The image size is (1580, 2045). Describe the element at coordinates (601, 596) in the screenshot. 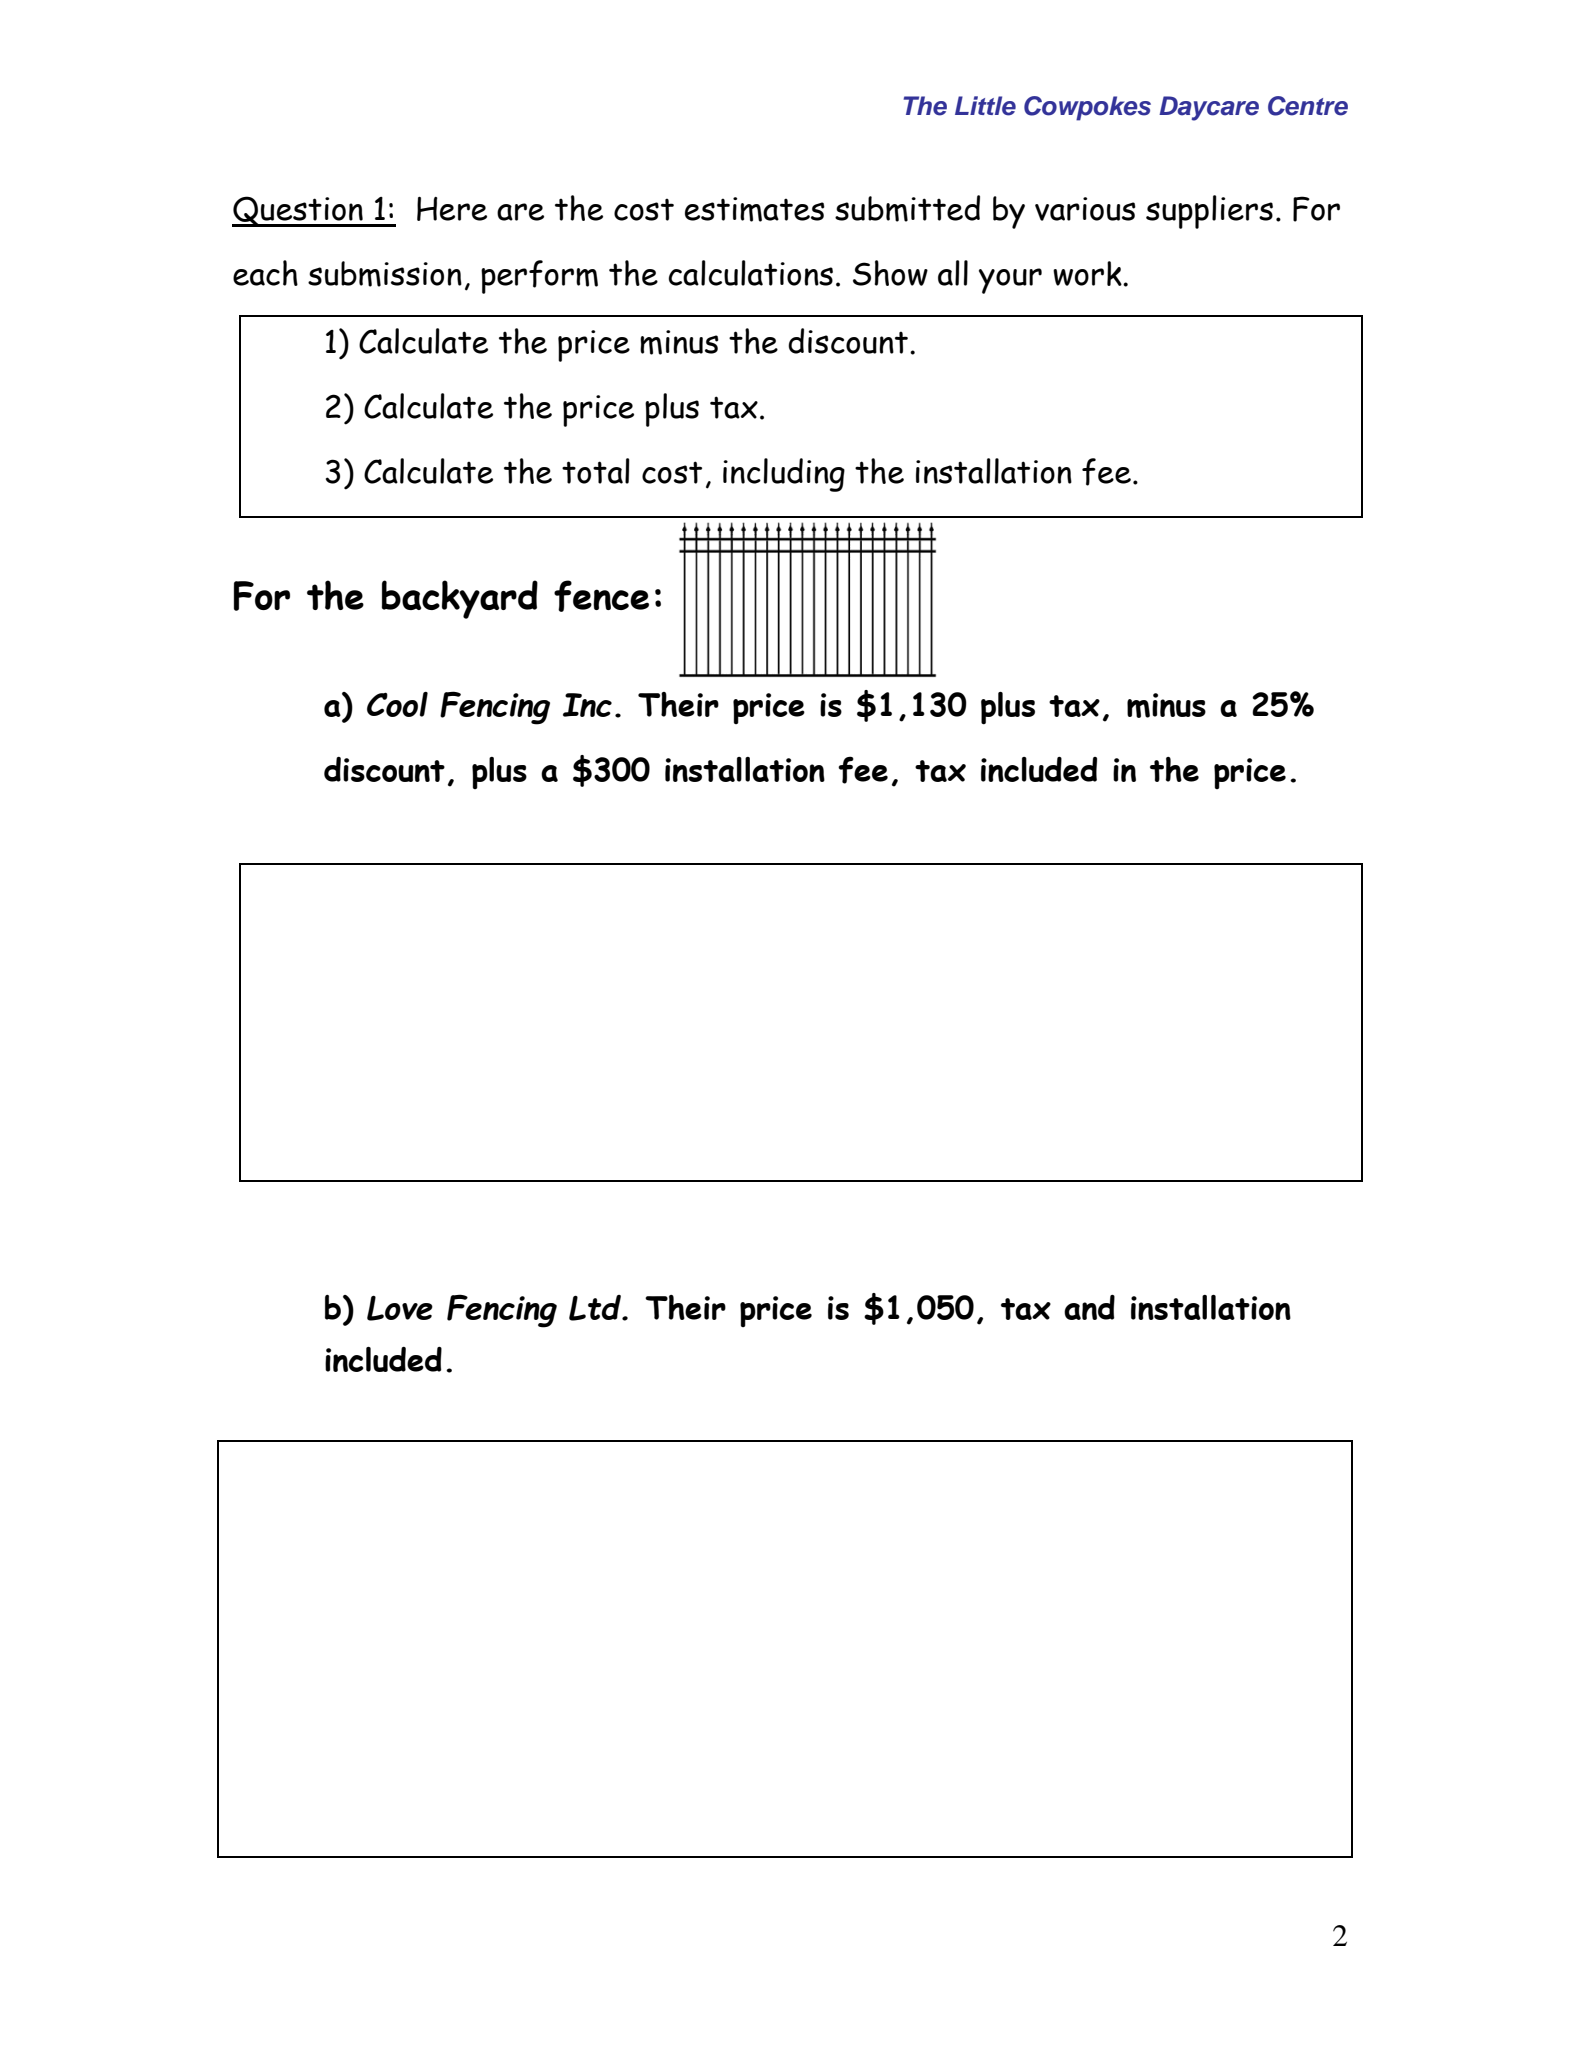

I see `fence` at that location.
